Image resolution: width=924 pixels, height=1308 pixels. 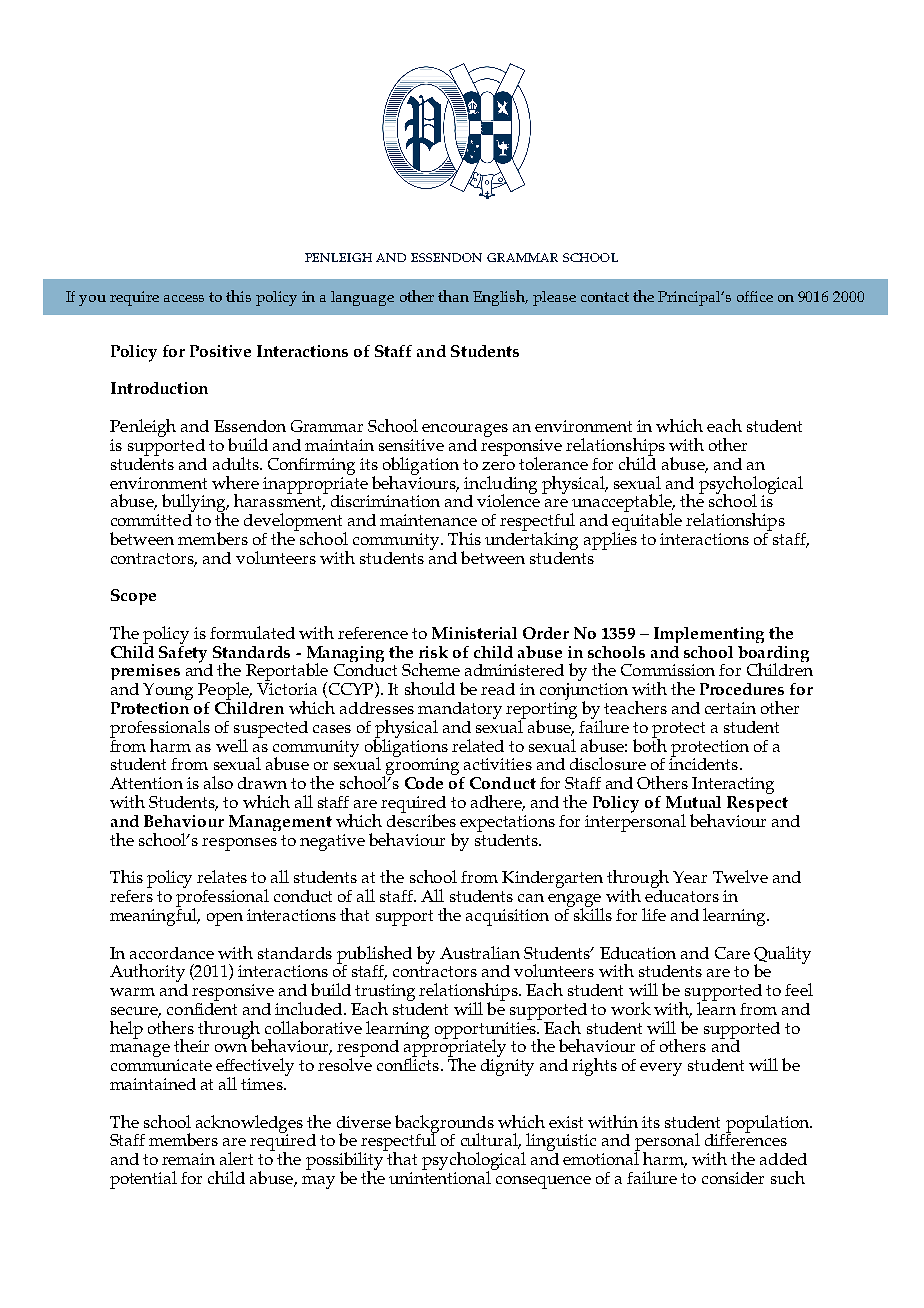 What do you see at coordinates (705, 763) in the document?
I see `incidents` at bounding box center [705, 763].
